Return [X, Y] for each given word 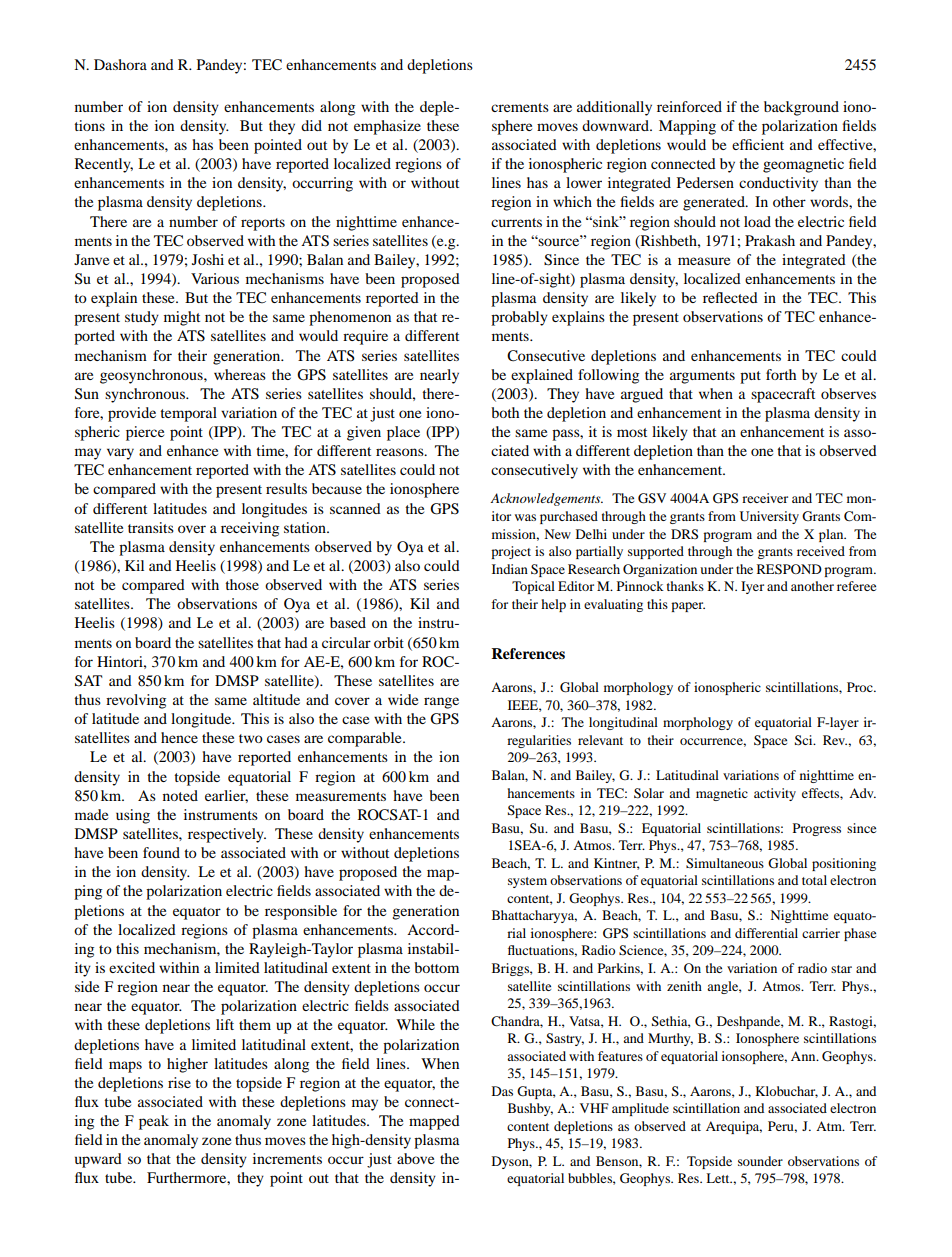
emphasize [387, 127]
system [527, 882]
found [161, 852]
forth [781, 374]
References [528, 654]
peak [154, 1122]
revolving [136, 701]
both [505, 412]
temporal [188, 414]
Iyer [752, 587]
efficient [758, 144]
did [311, 125]
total [814, 880]
